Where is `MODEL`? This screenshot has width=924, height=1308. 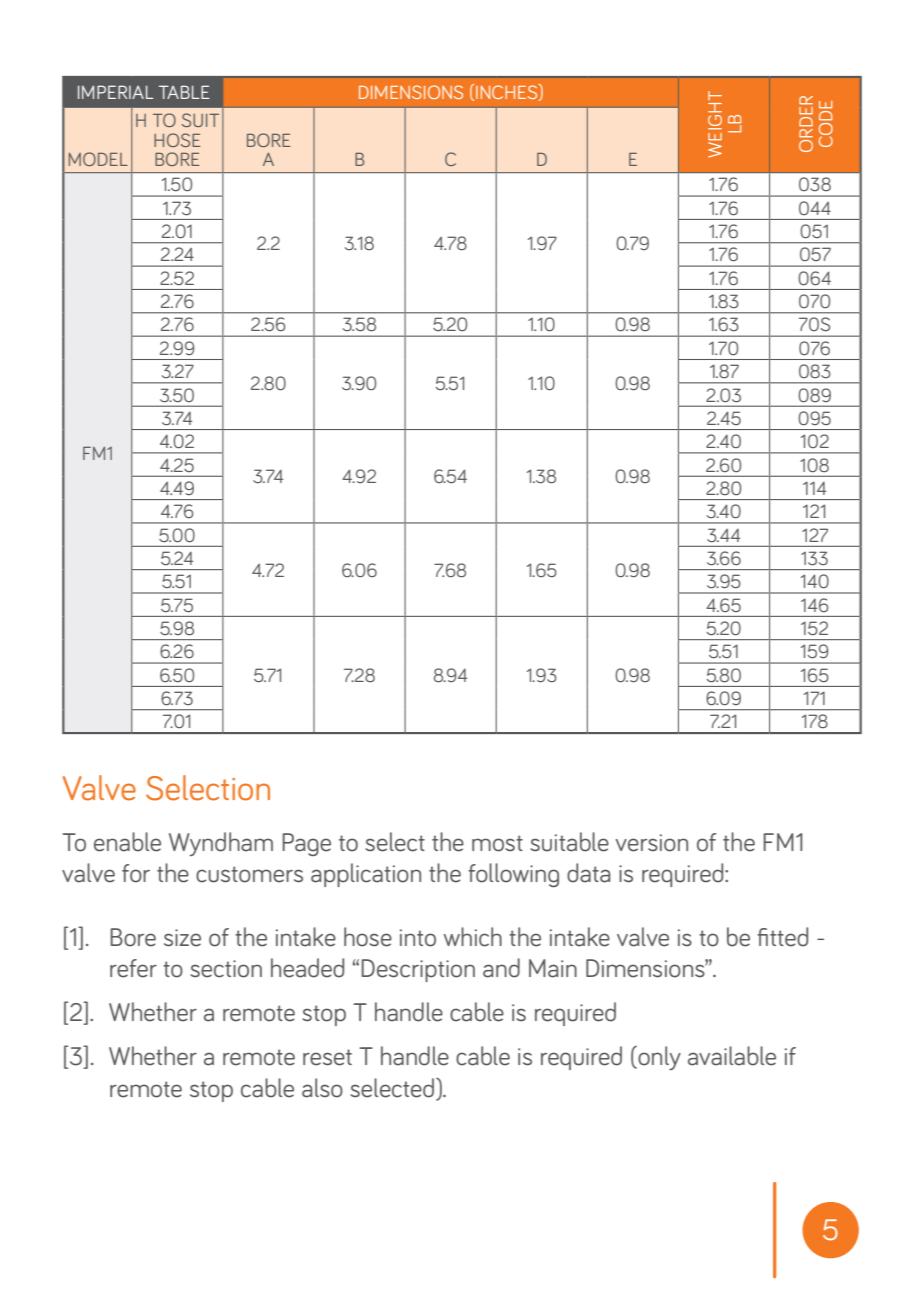 MODEL is located at coordinates (98, 159).
